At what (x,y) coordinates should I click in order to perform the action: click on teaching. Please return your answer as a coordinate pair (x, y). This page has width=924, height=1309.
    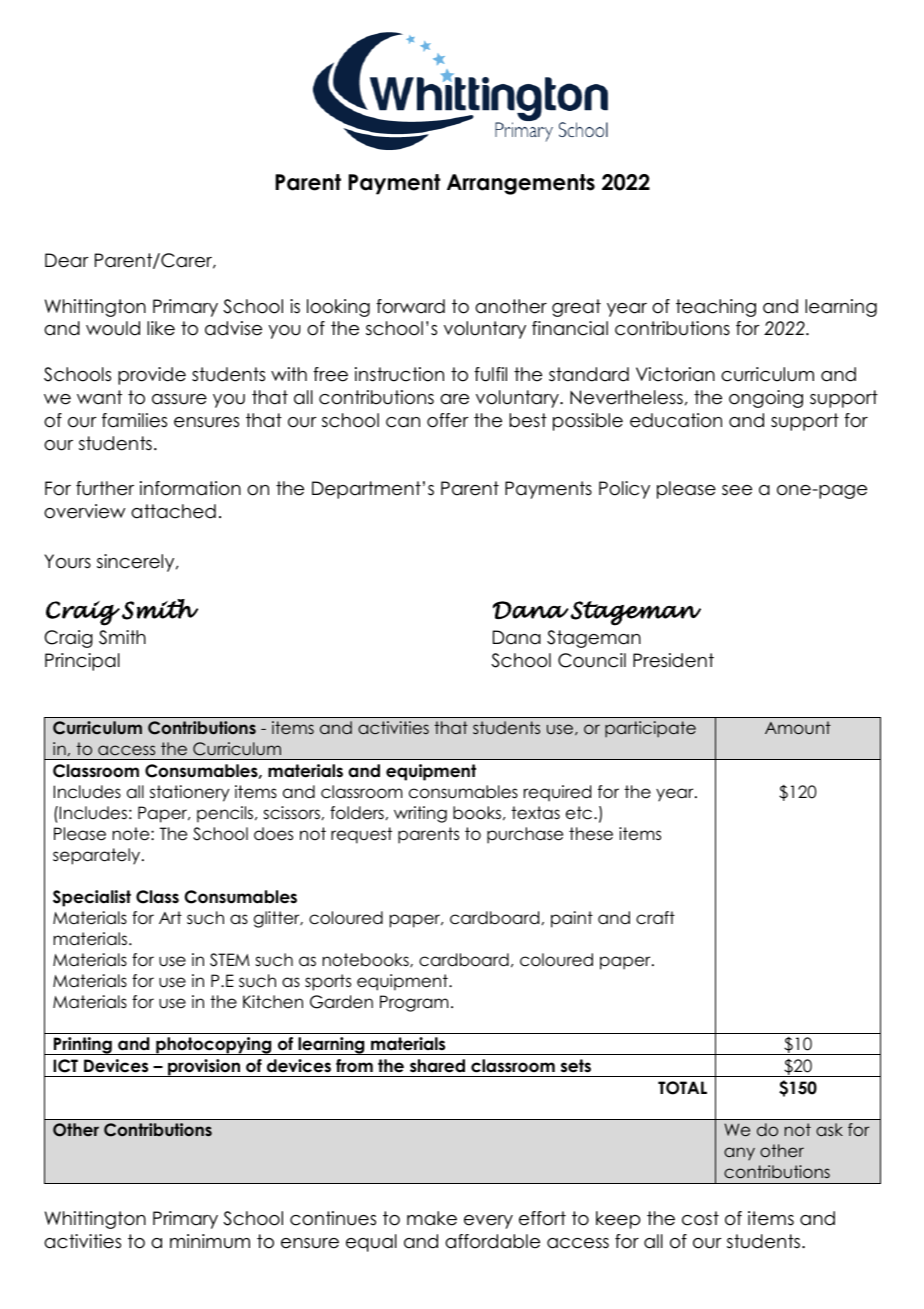
    Looking at the image, I should click on (716, 308).
